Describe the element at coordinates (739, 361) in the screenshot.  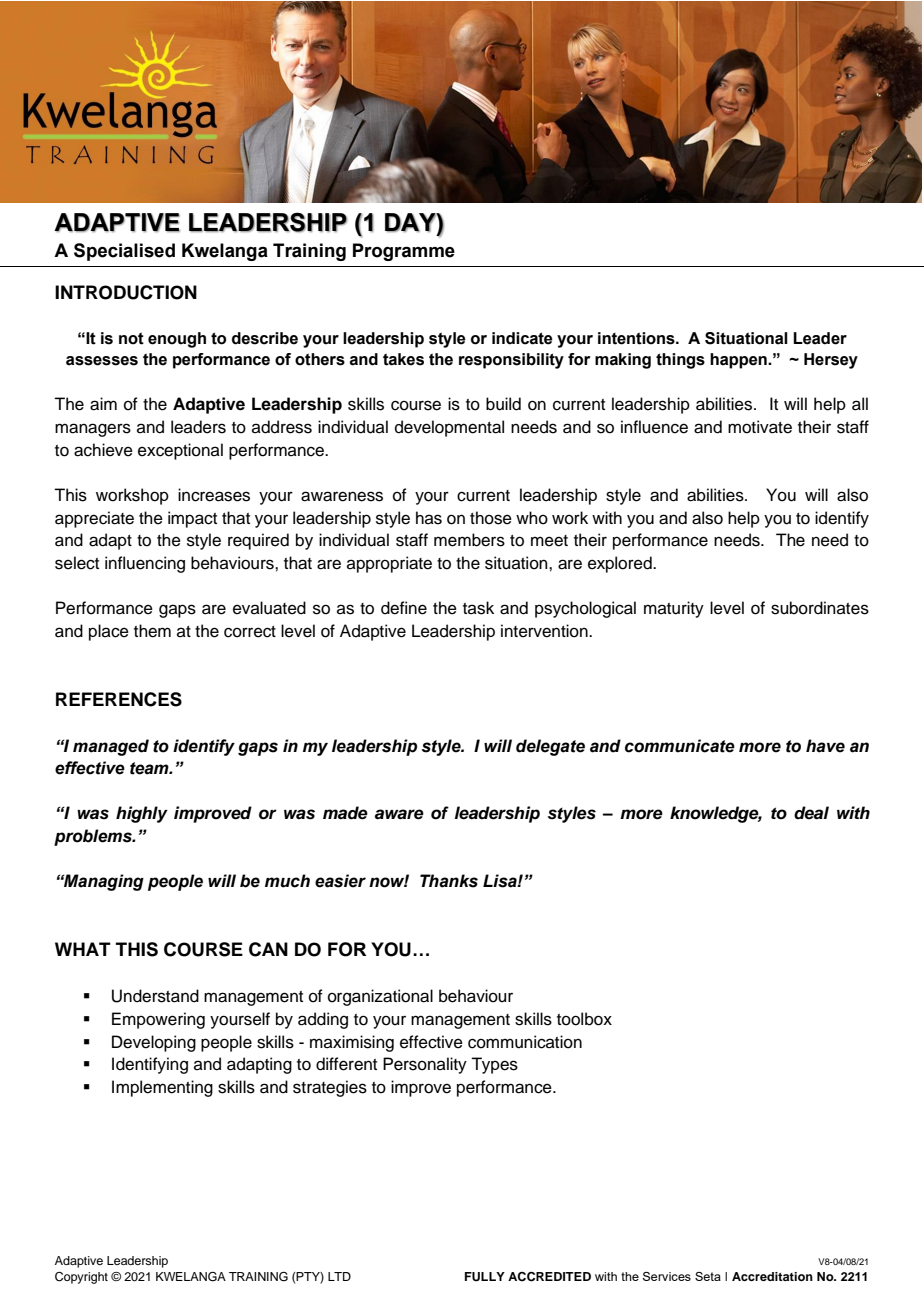
I see `happen` at that location.
